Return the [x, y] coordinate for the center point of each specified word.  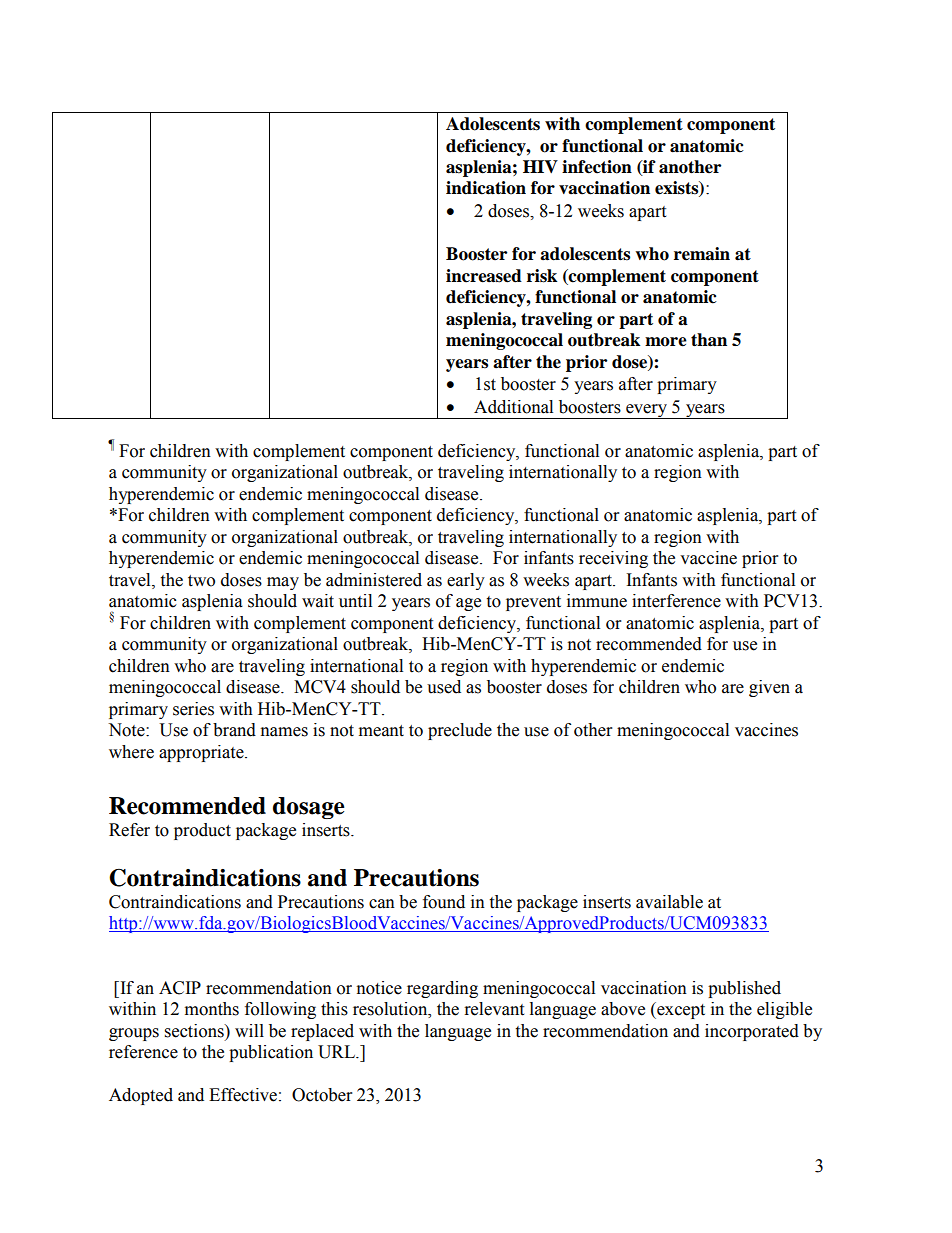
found [444, 902]
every [647, 411]
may [283, 583]
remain [702, 254]
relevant [494, 1009]
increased [484, 276]
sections [195, 1031]
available [669, 902]
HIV [540, 166]
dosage [309, 808]
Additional [513, 407]
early [466, 581]
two [201, 581]
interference [676, 601]
